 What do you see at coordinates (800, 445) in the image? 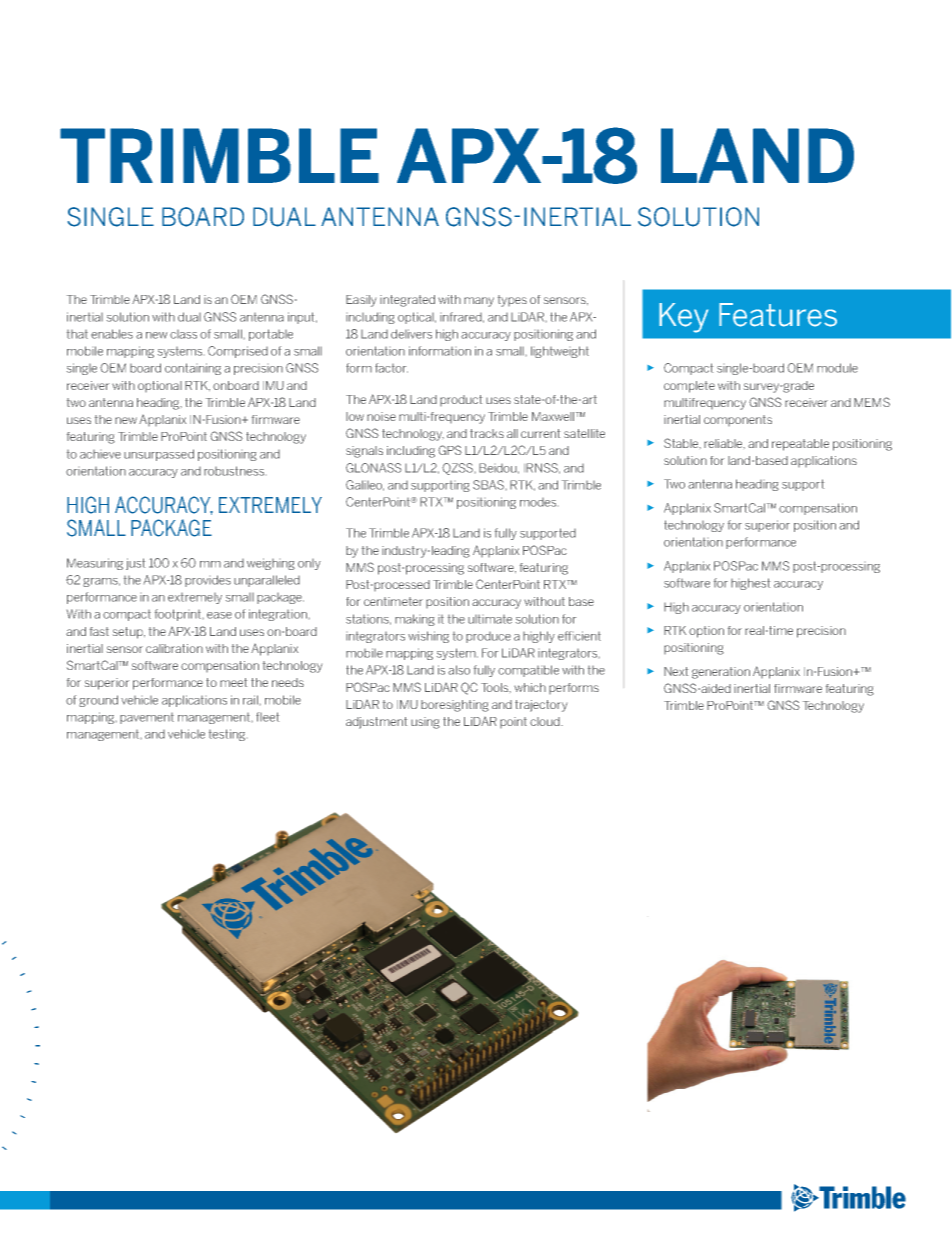
I see `repeatable` at bounding box center [800, 445].
